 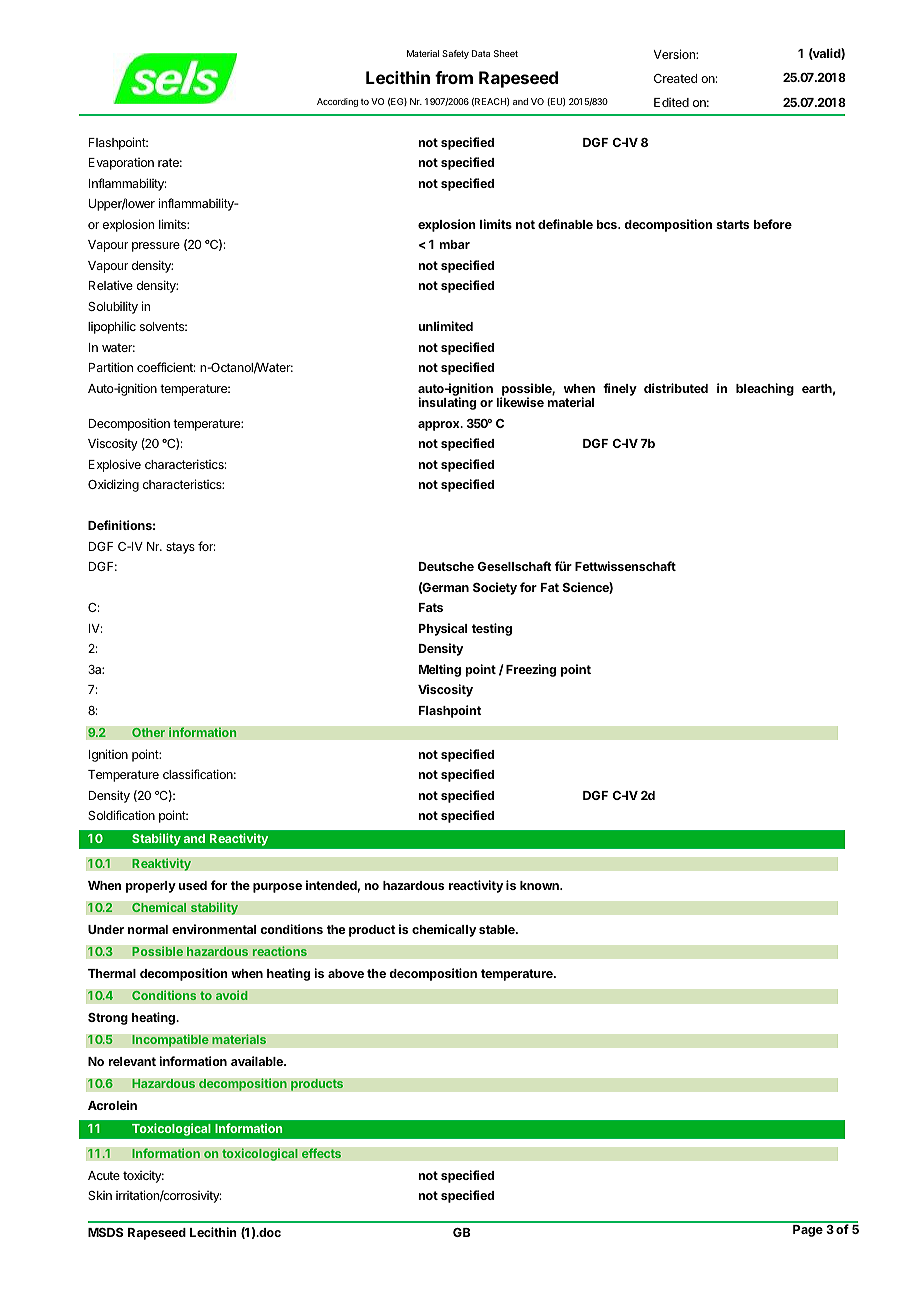 What do you see at coordinates (531, 670) in the image?
I see `Freezing` at bounding box center [531, 670].
